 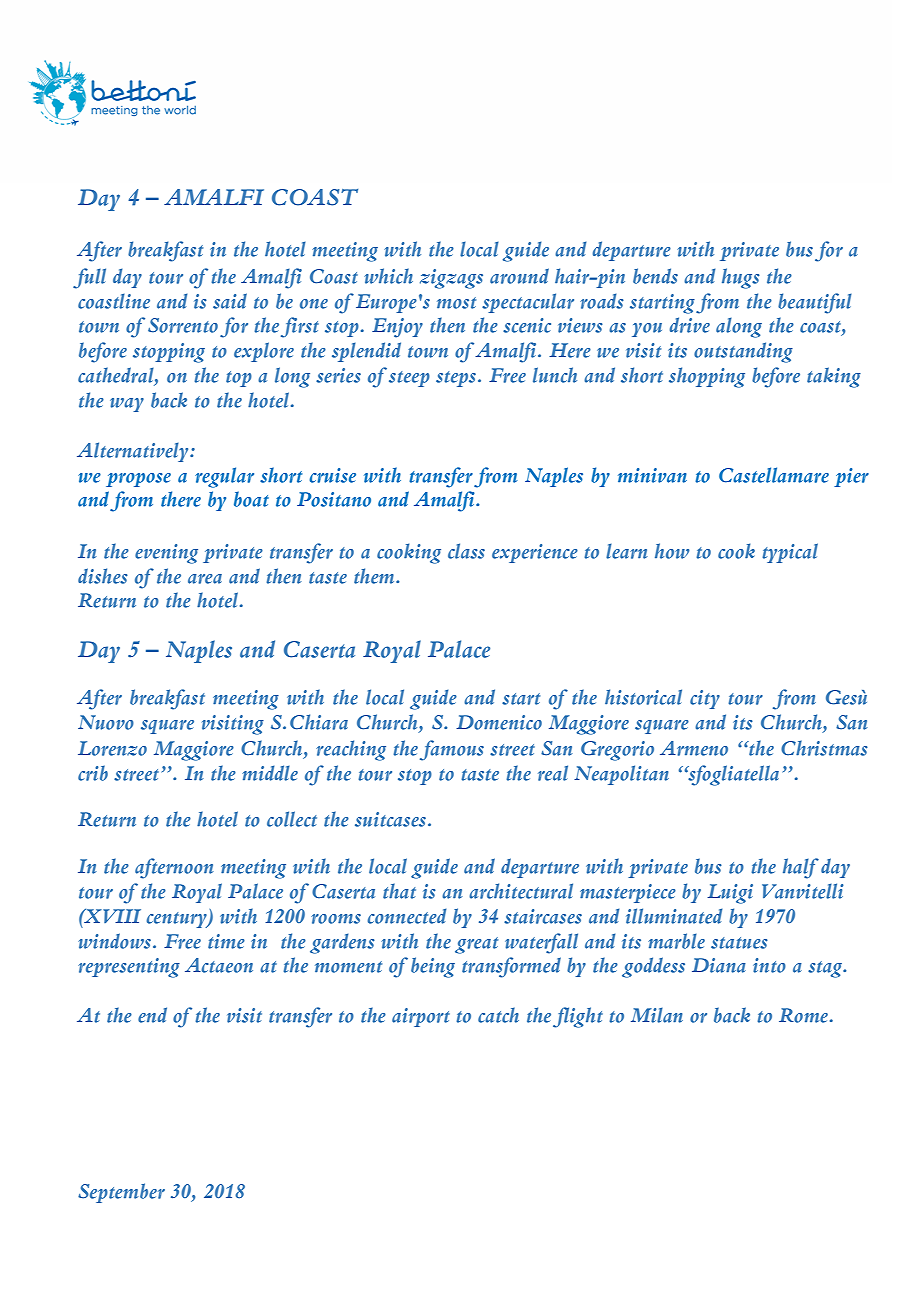 I want to click on airport, so click(x=421, y=1017).
